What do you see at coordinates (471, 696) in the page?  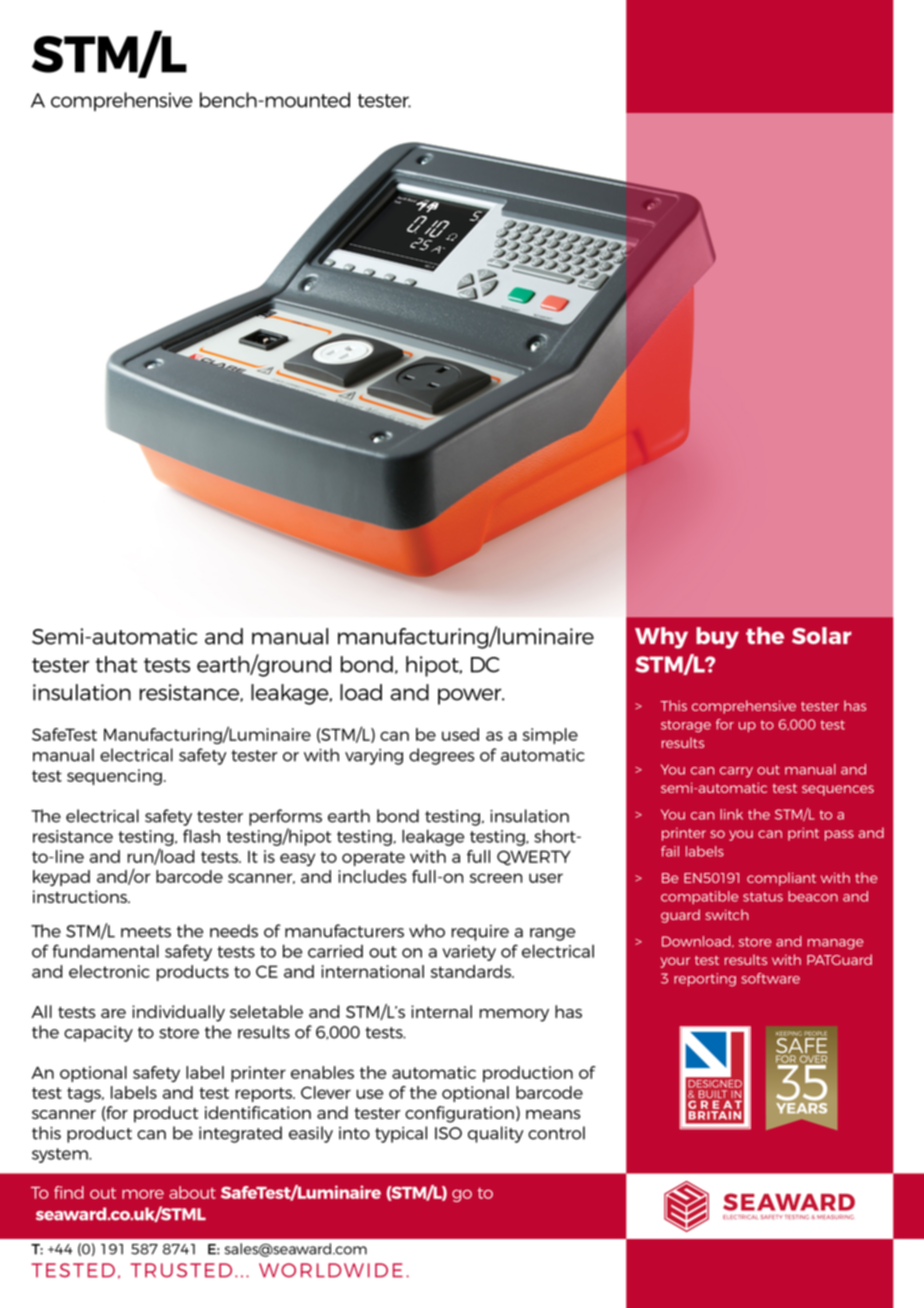 I see `power` at bounding box center [471, 696].
